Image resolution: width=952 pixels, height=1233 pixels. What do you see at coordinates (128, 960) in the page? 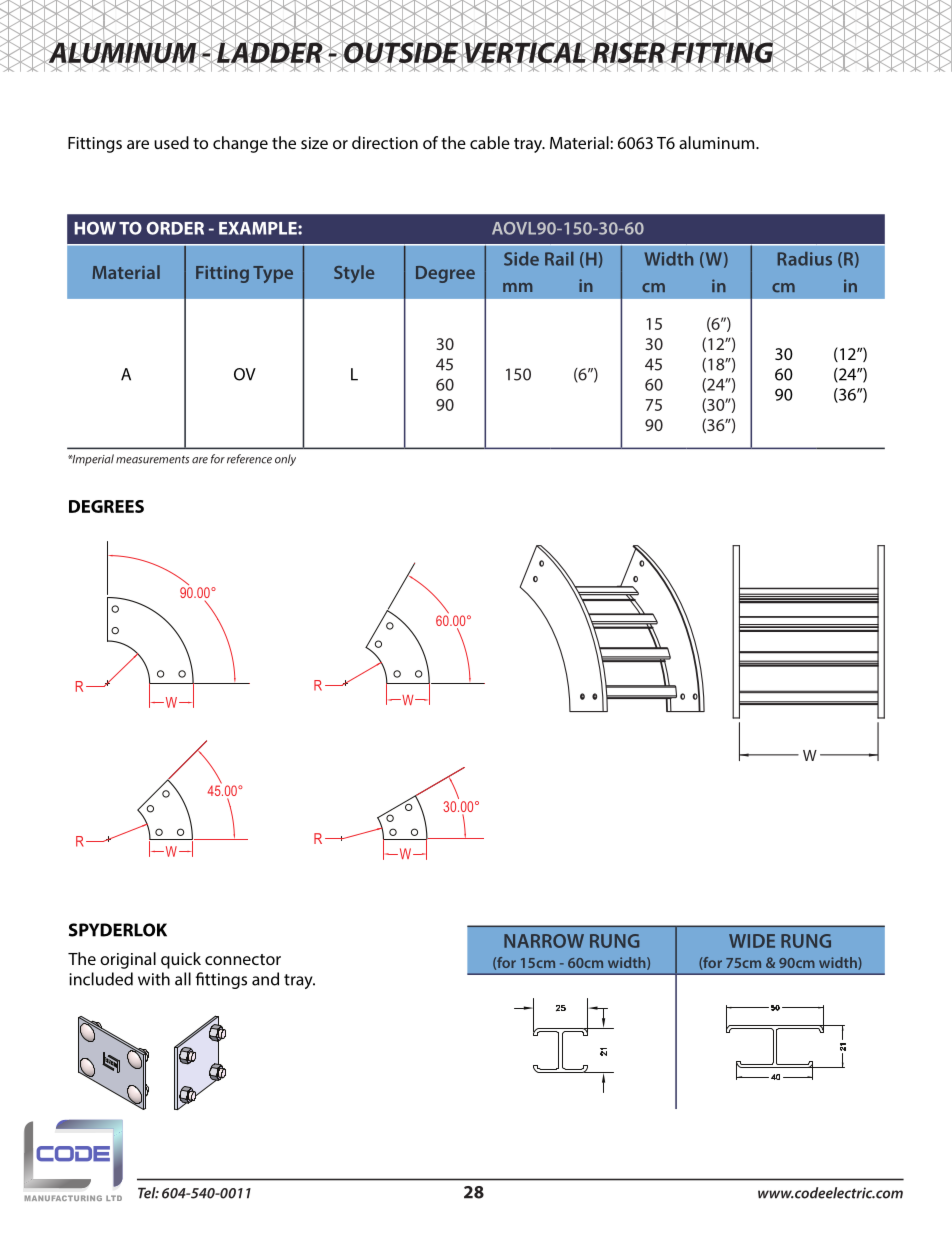
I see `original` at bounding box center [128, 960].
